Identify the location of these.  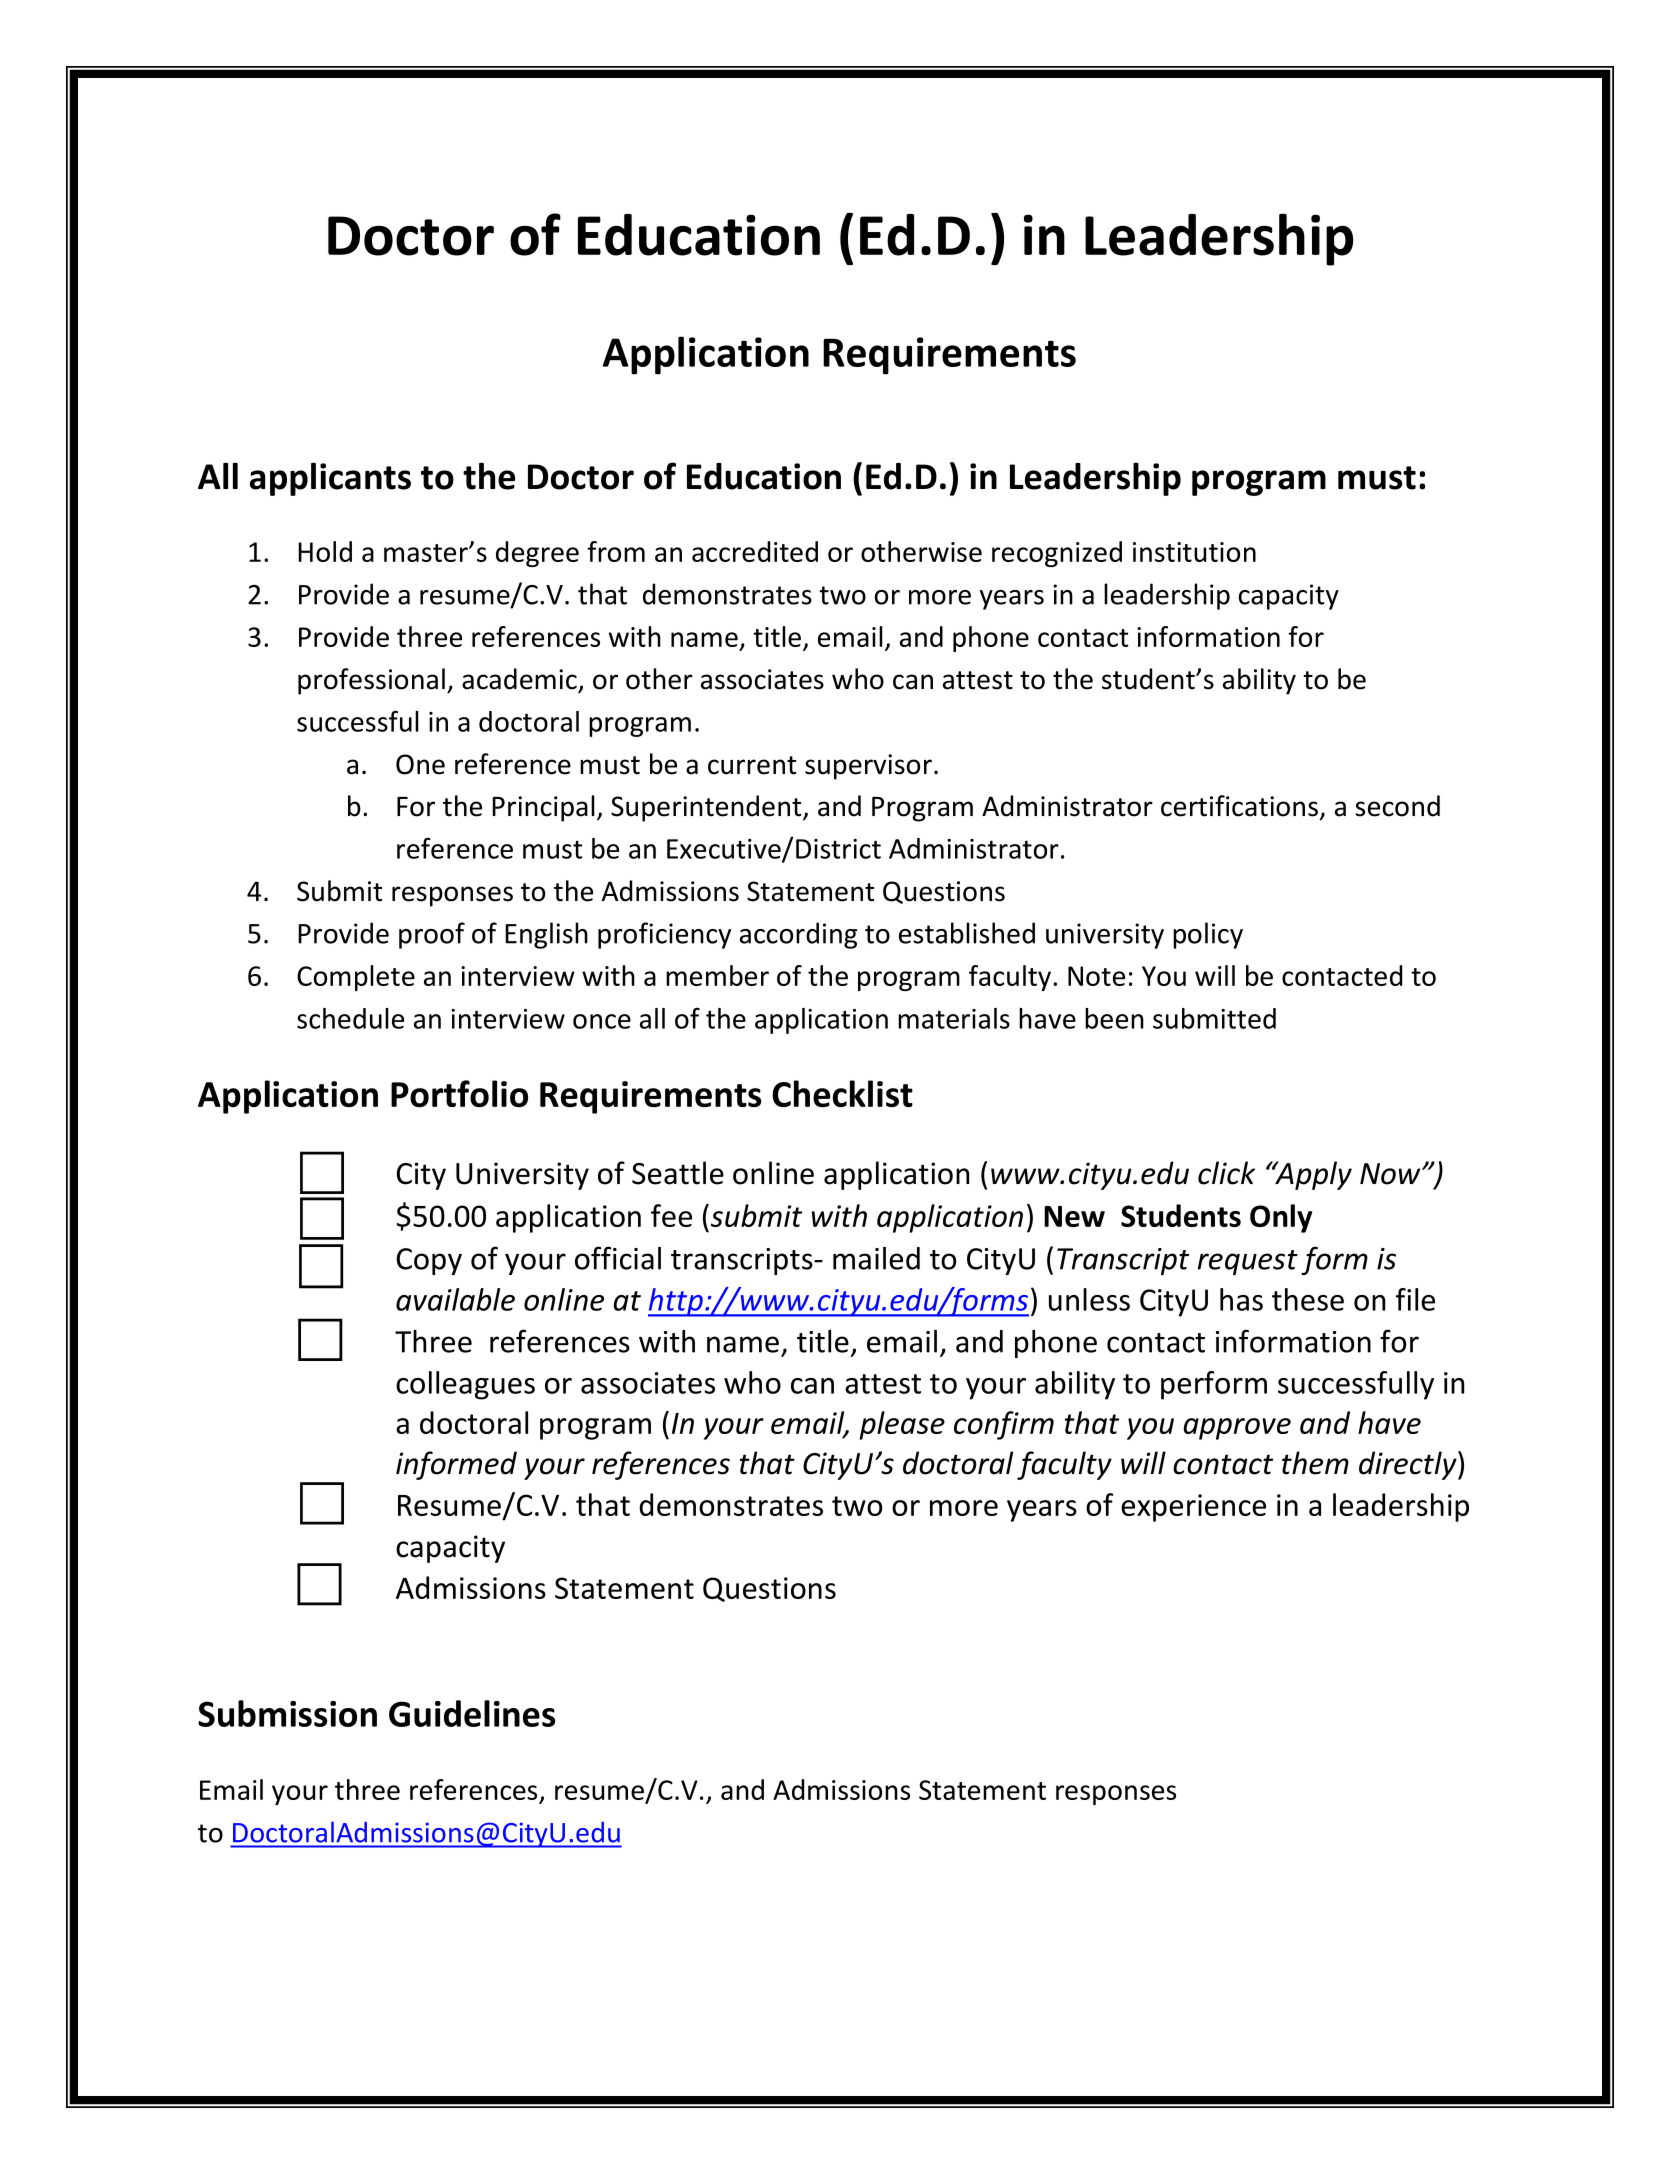
(1308, 1299).
